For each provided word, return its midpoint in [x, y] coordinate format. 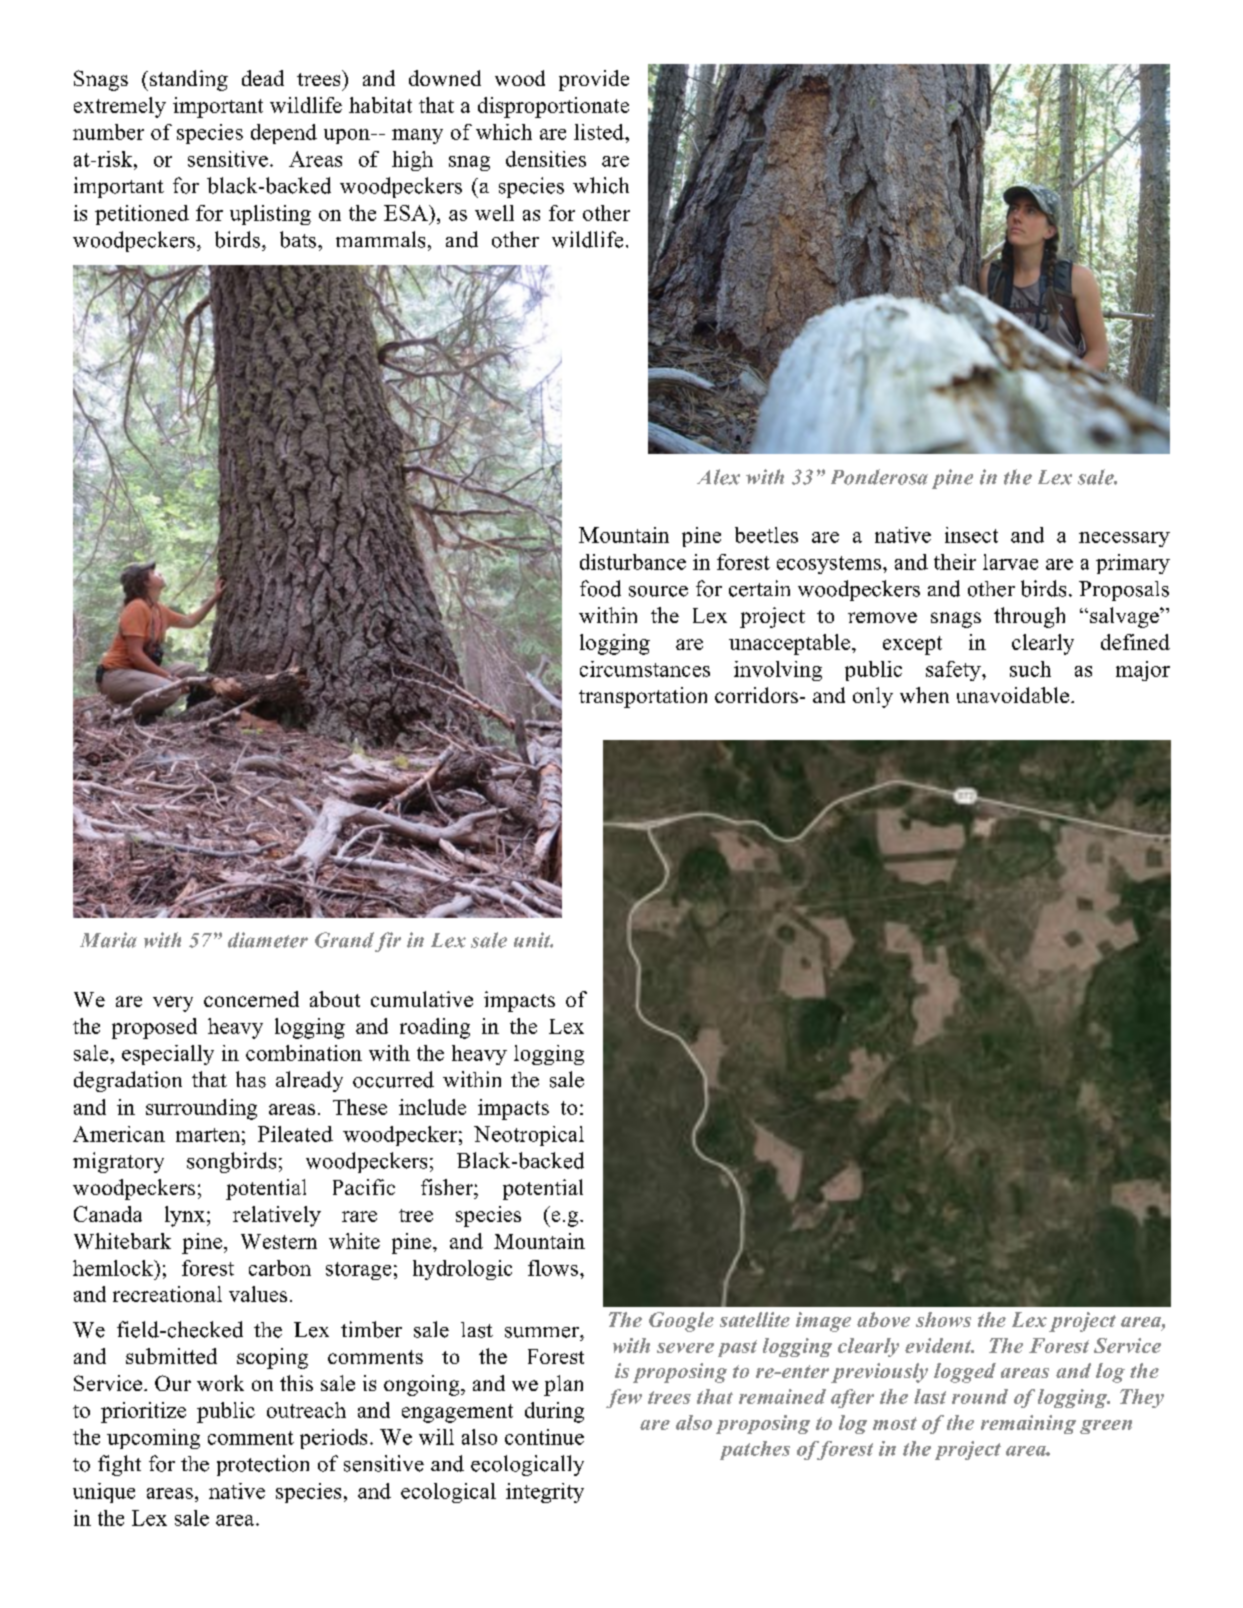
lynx [185, 1216]
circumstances [645, 669]
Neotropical [529, 1136]
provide [594, 80]
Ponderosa [879, 477]
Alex [718, 477]
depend [284, 134]
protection [263, 1465]
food [600, 588]
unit [533, 940]
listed [600, 132]
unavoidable [1013, 695]
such [1030, 669]
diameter [268, 940]
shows [943, 1319]
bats [299, 239]
